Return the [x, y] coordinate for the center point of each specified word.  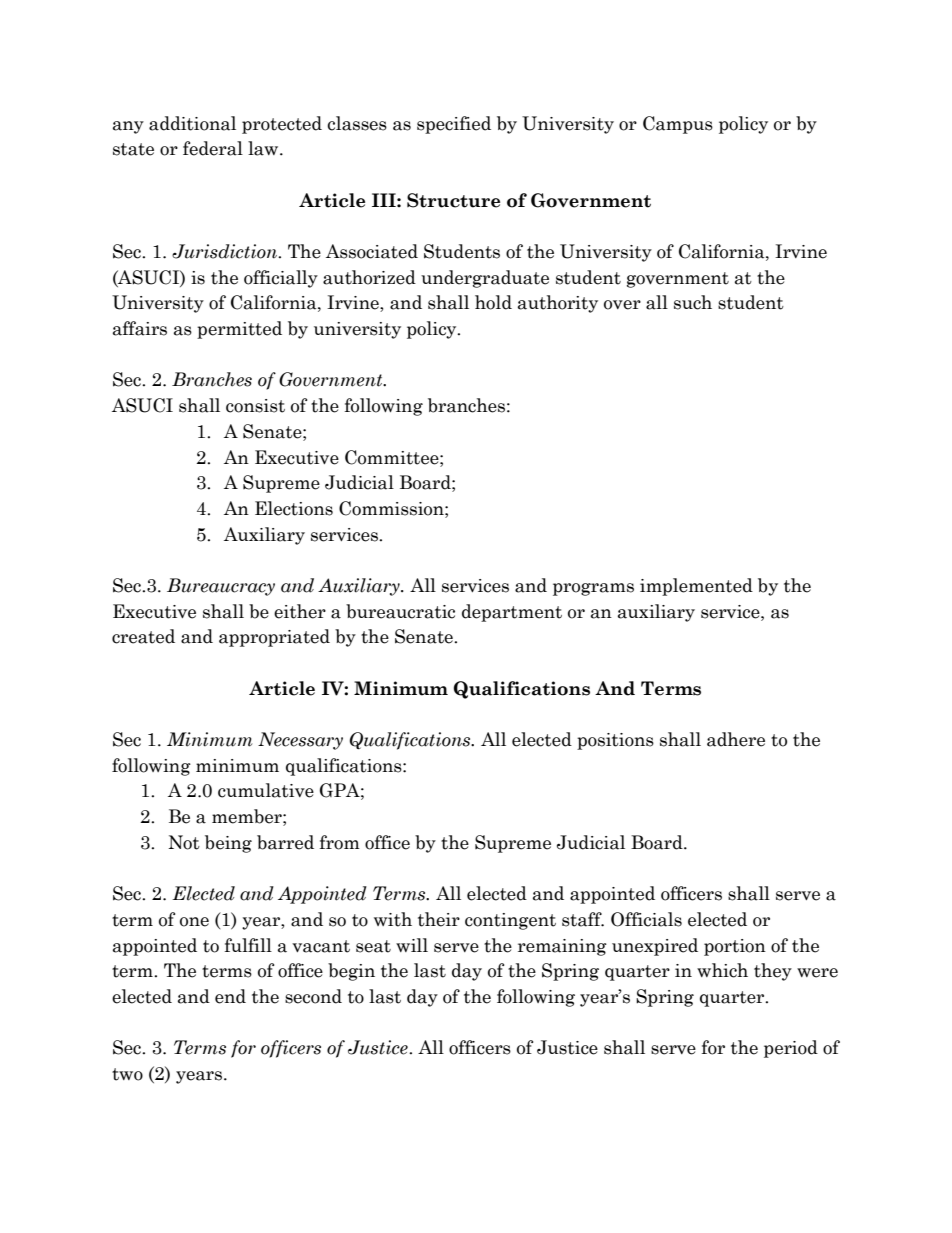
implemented [696, 587]
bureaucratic [400, 611]
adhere [736, 739]
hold [493, 302]
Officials [646, 919]
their [439, 919]
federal [213, 148]
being [228, 844]
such [693, 302]
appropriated [274, 638]
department [512, 613]
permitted [239, 330]
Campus [678, 125]
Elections [294, 508]
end [230, 996]
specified [454, 125]
